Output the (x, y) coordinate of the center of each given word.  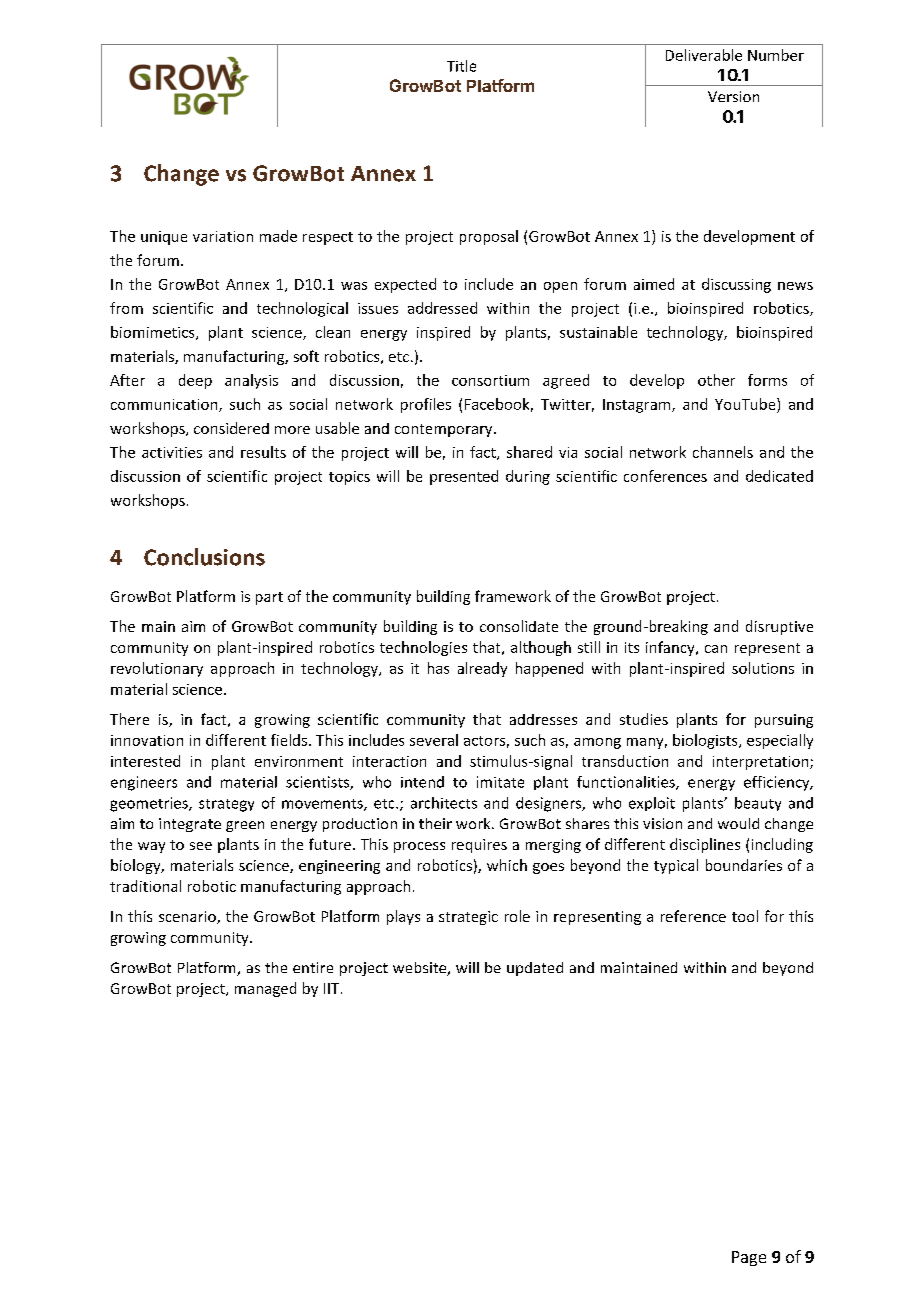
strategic (468, 918)
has (438, 668)
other (716, 380)
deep (195, 381)
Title (461, 66)
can (716, 649)
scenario (188, 917)
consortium (490, 380)
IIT (333, 988)
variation (223, 236)
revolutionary (157, 669)
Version (733, 96)
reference (693, 916)
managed (265, 989)
